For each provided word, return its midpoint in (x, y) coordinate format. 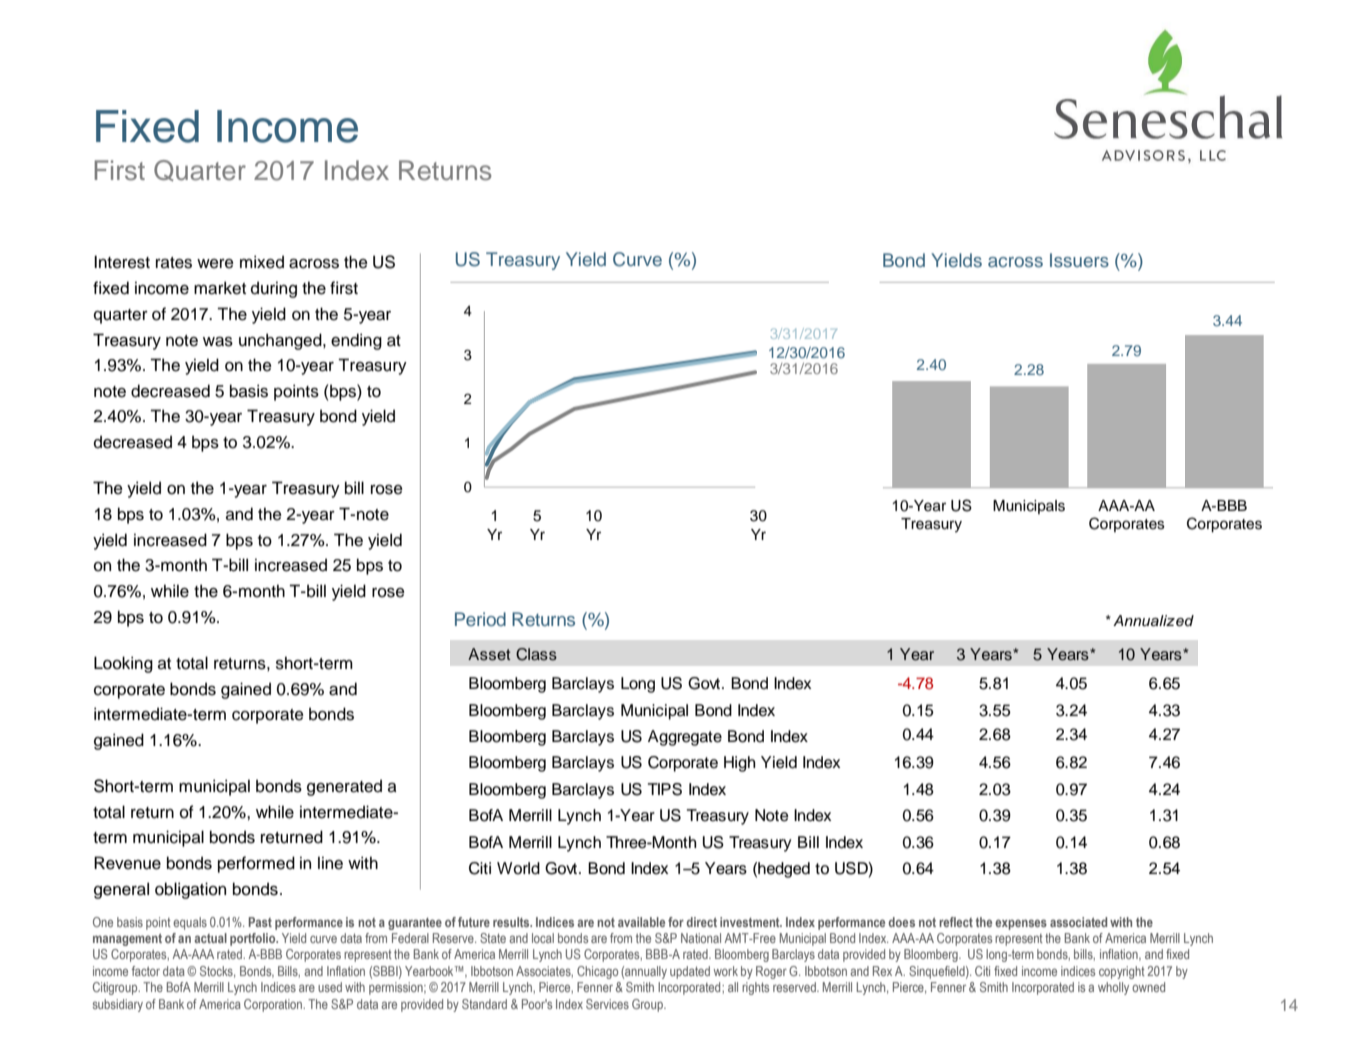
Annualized (1153, 621)
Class (536, 654)
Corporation (274, 1005)
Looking (123, 664)
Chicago (597, 972)
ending (356, 341)
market (220, 288)
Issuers (1079, 260)
